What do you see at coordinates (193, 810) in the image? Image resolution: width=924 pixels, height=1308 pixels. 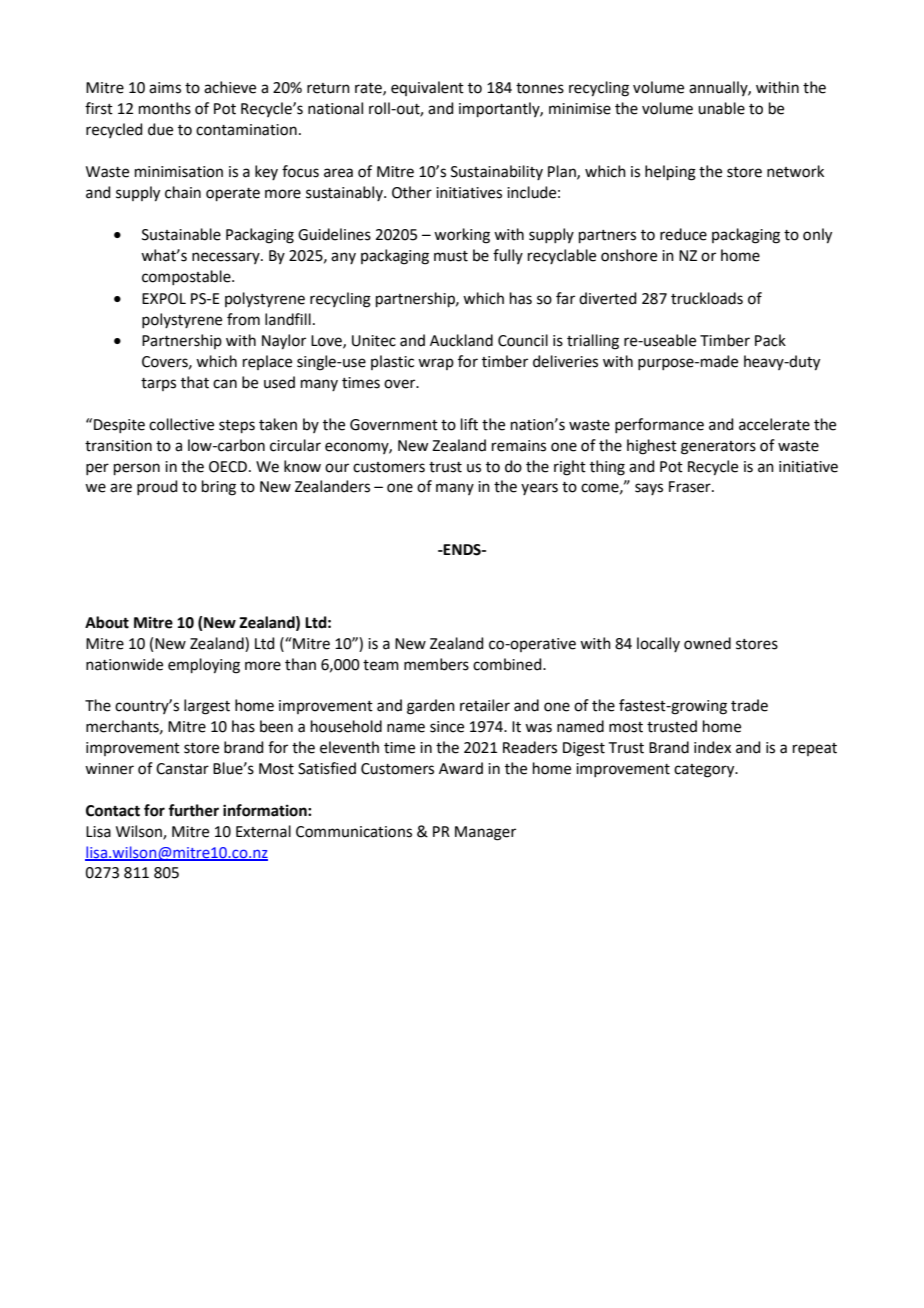 I see `further` at bounding box center [193, 810].
